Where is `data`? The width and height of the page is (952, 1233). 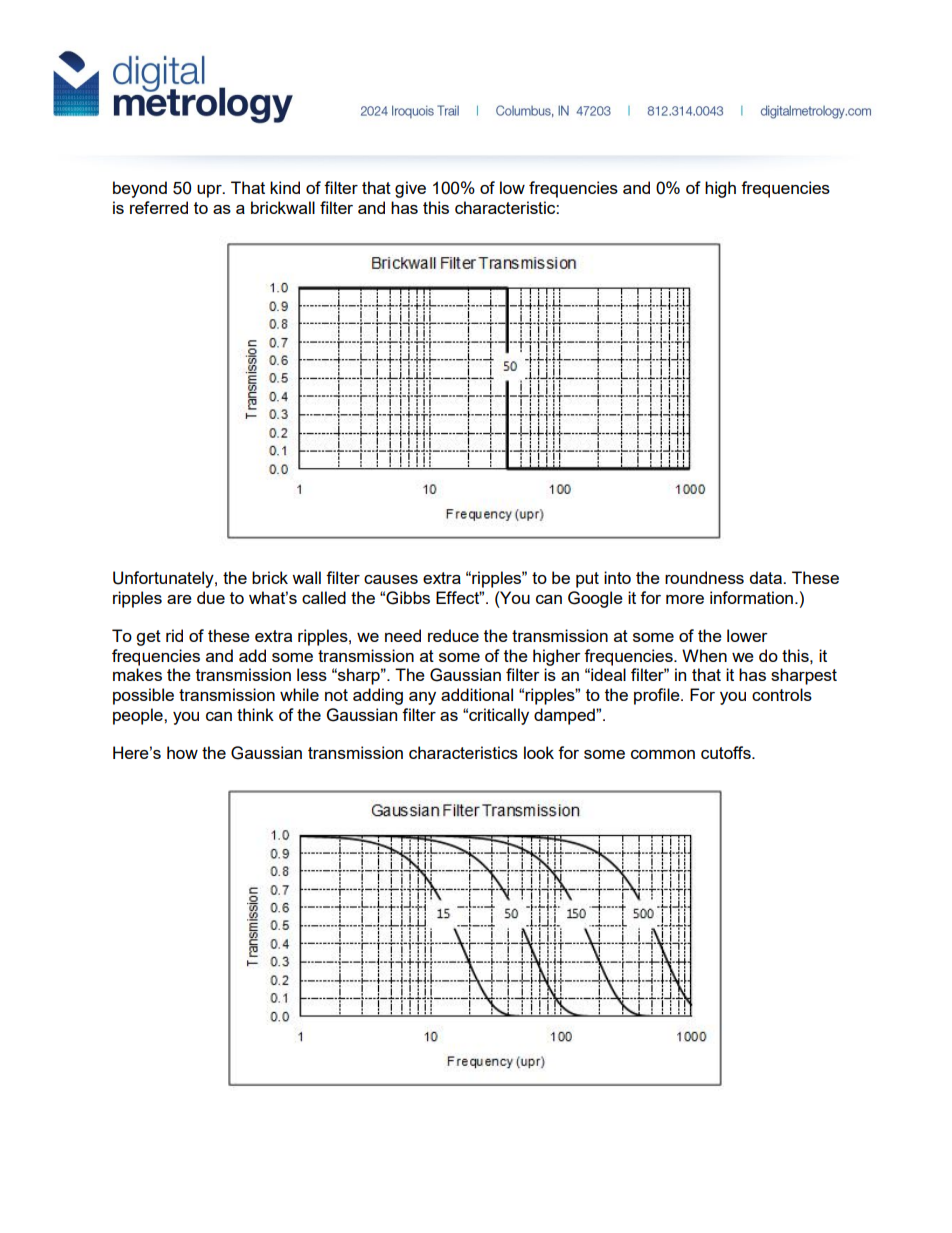
data is located at coordinates (767, 577).
